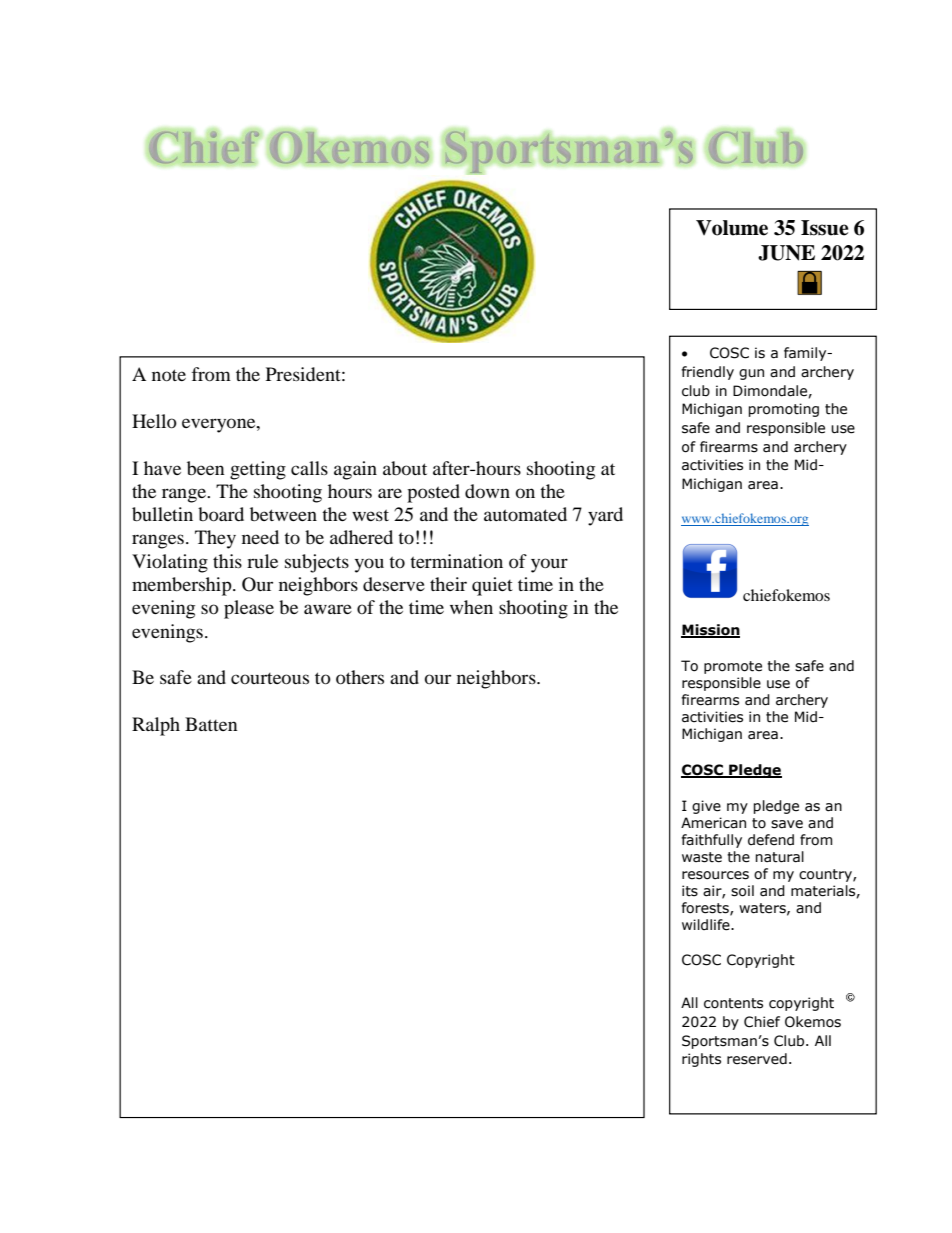  Describe the element at coordinates (701, 1060) in the page. I see `rights` at that location.
